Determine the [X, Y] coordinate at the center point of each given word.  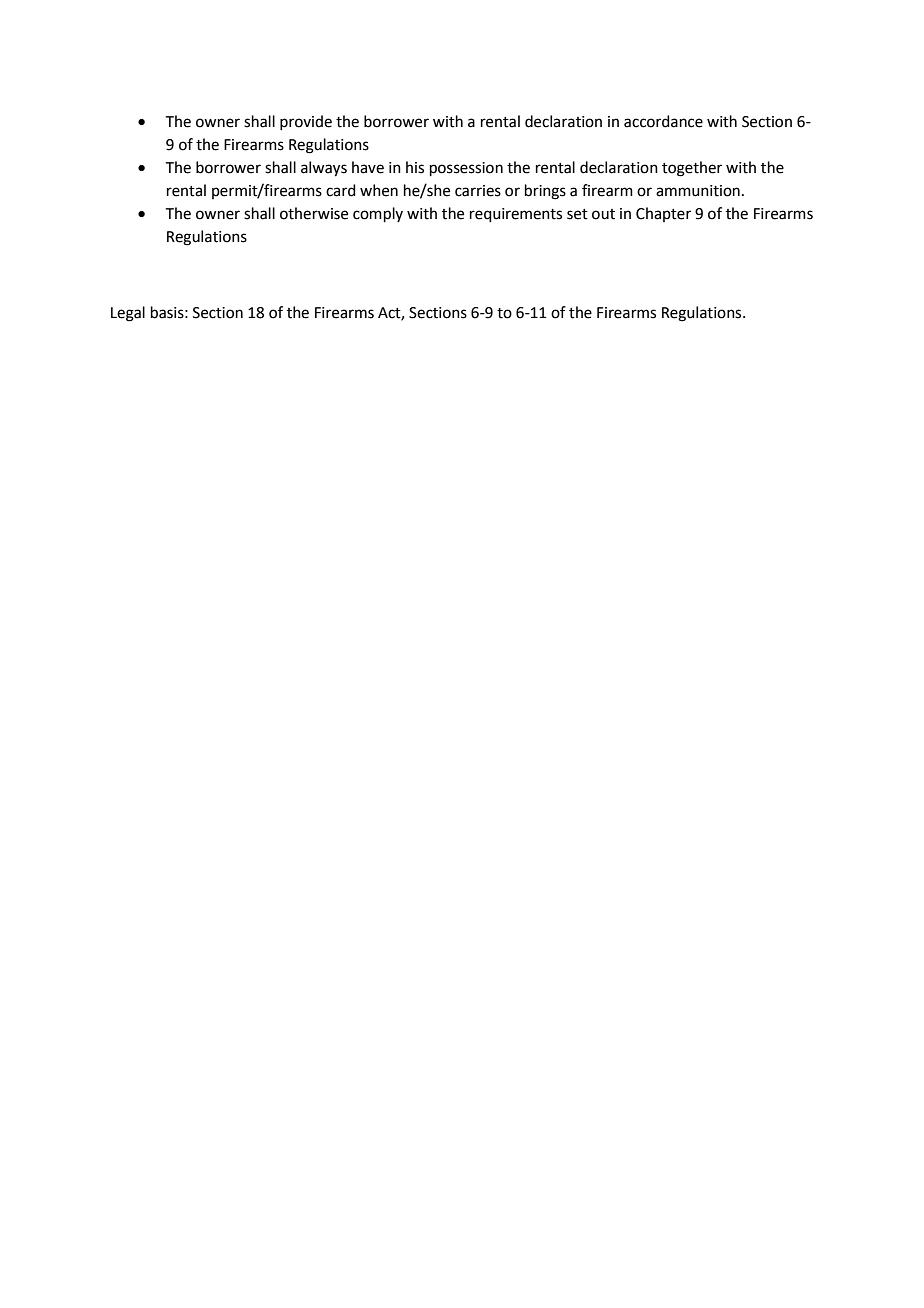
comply [378, 214]
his [415, 167]
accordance [663, 121]
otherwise [314, 213]
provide [306, 122]
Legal [128, 314]
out [603, 214]
